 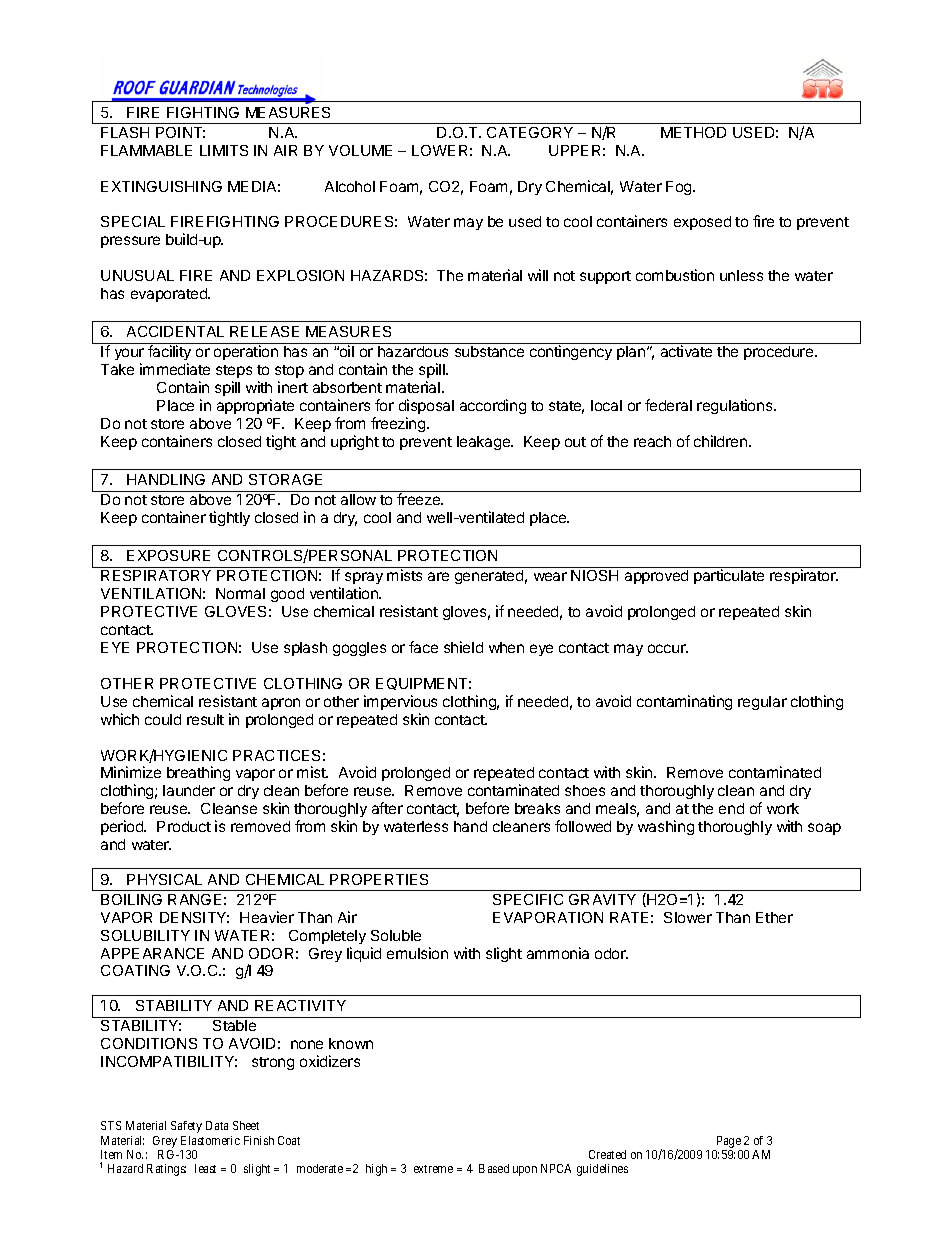 I want to click on Based, so click(x=494, y=1168).
